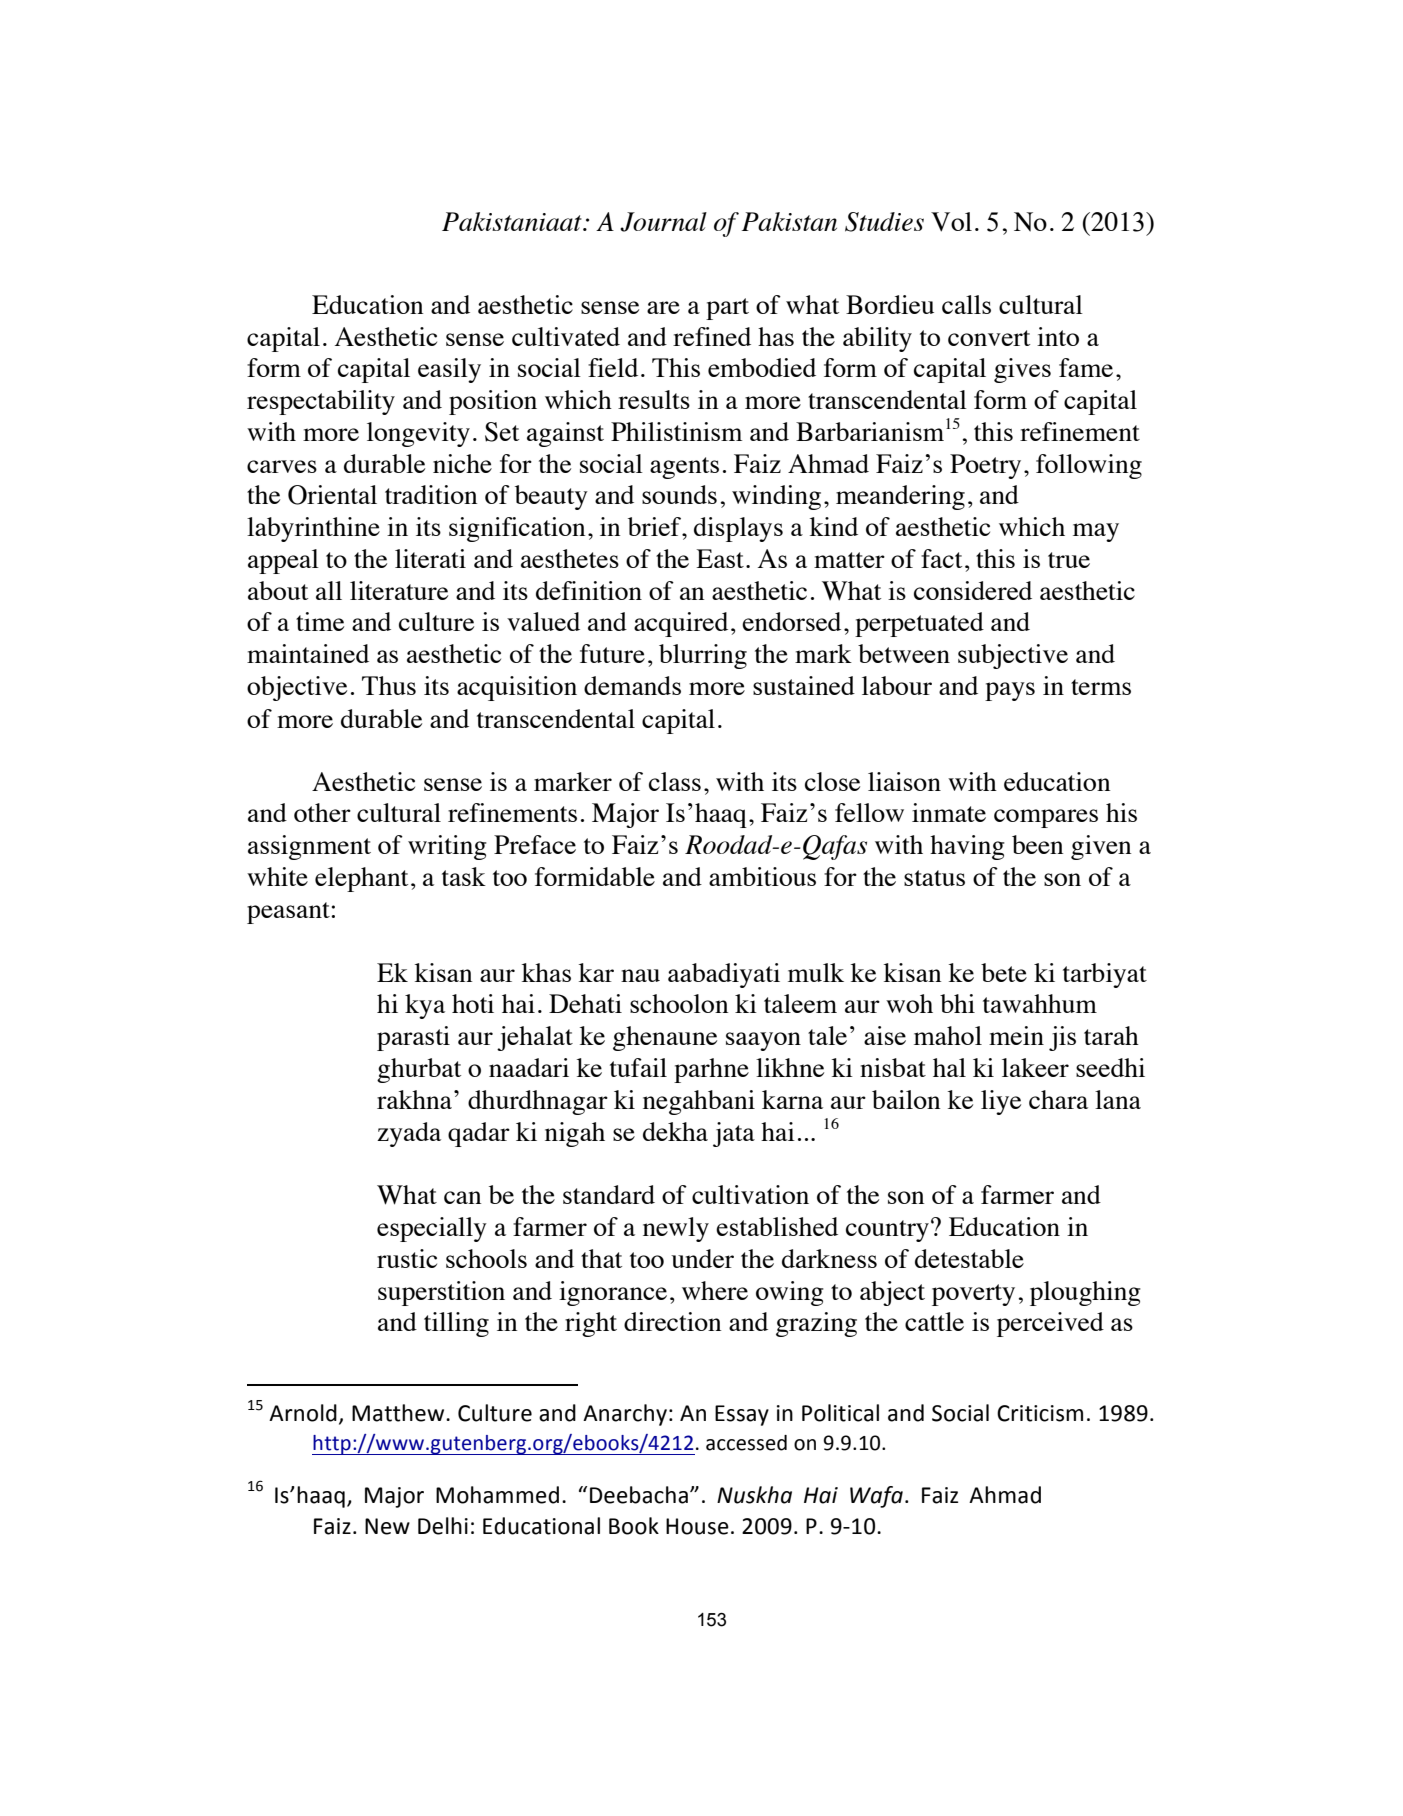 Image resolution: width=1403 pixels, height=1816 pixels. What do you see at coordinates (663, 222) in the page?
I see `Journal` at bounding box center [663, 222].
